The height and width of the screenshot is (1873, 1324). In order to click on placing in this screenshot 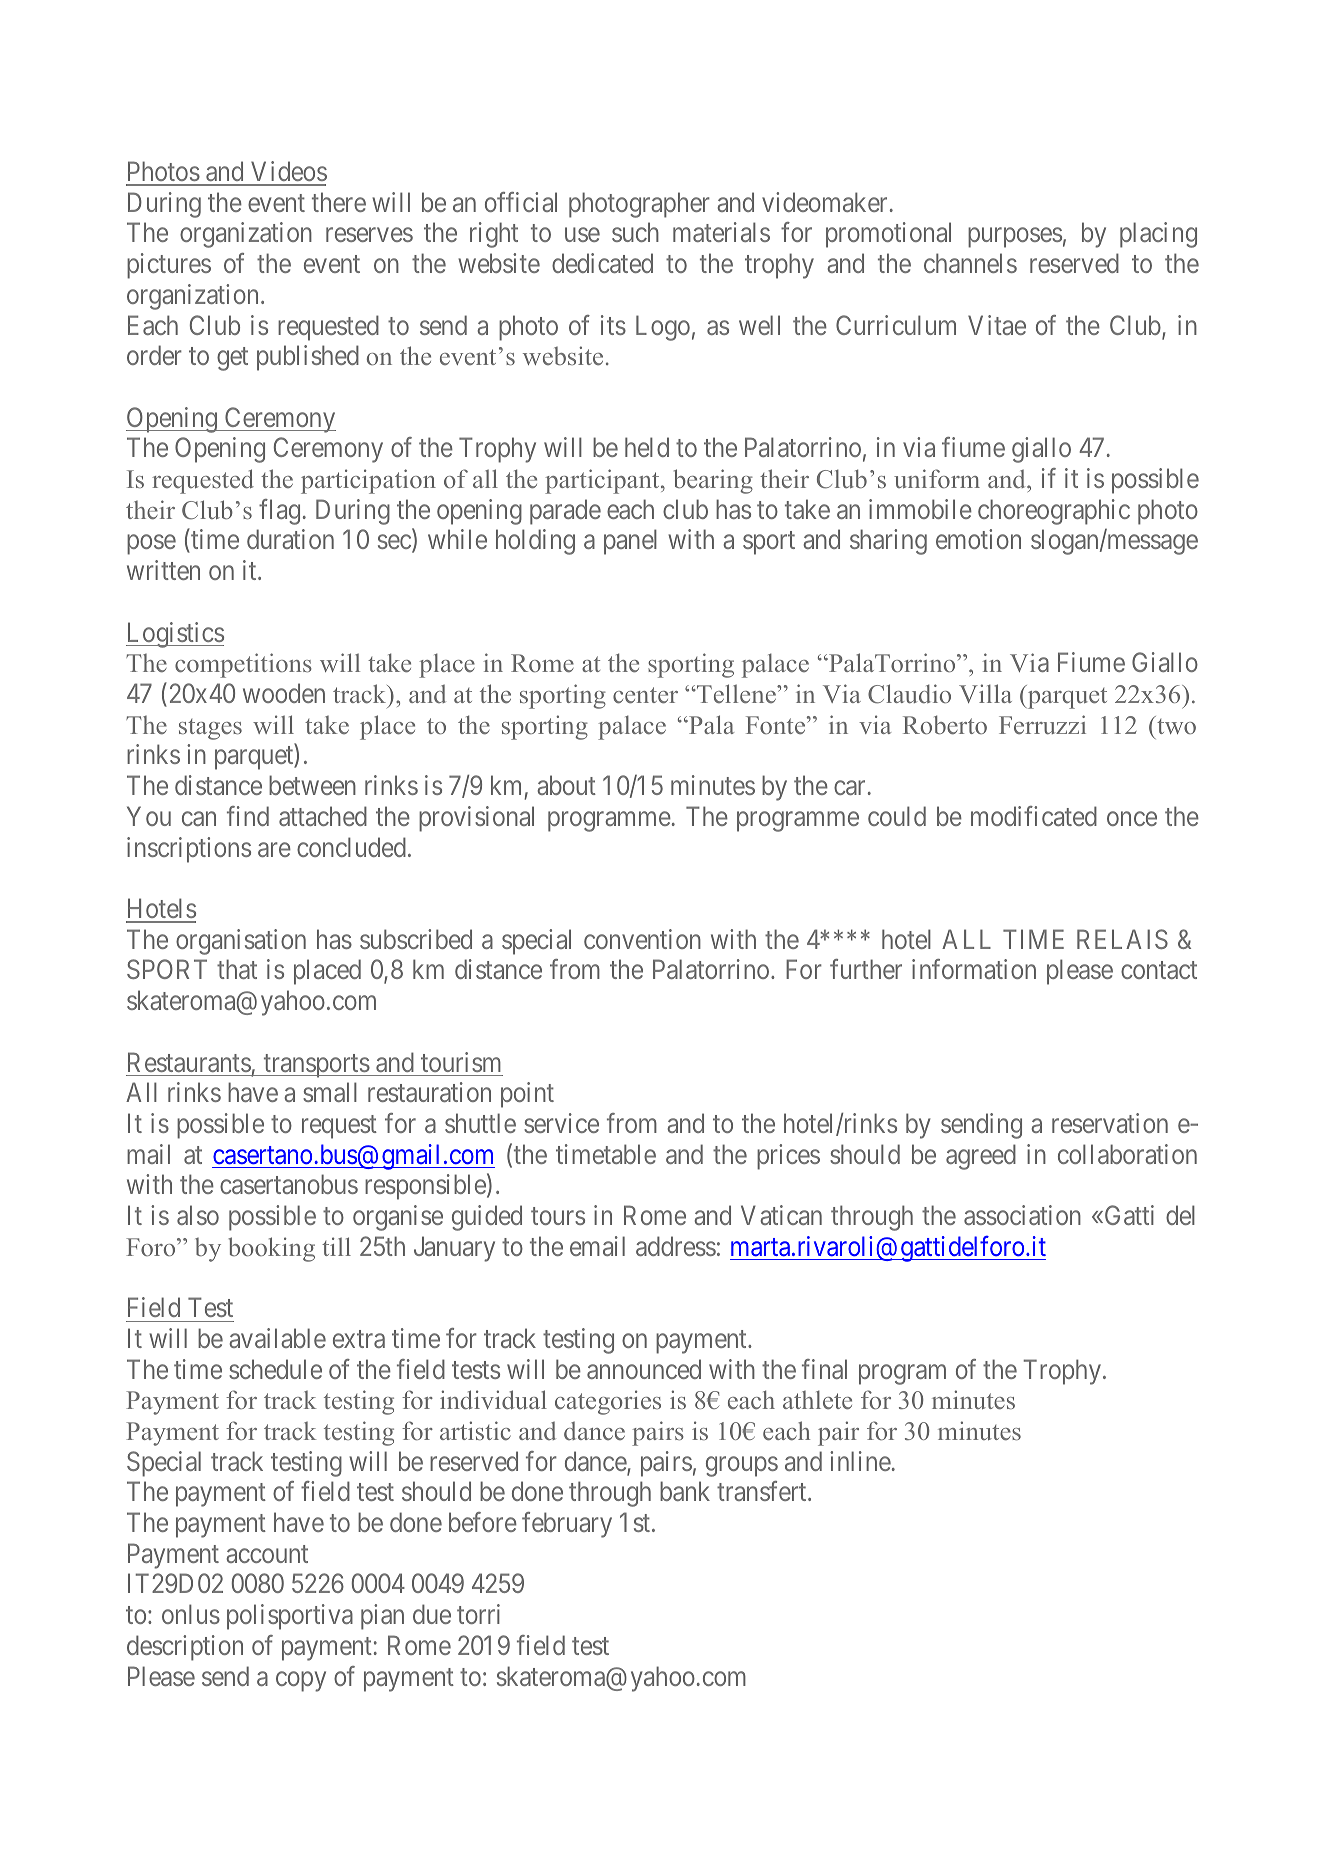, I will do `click(1158, 235)`.
